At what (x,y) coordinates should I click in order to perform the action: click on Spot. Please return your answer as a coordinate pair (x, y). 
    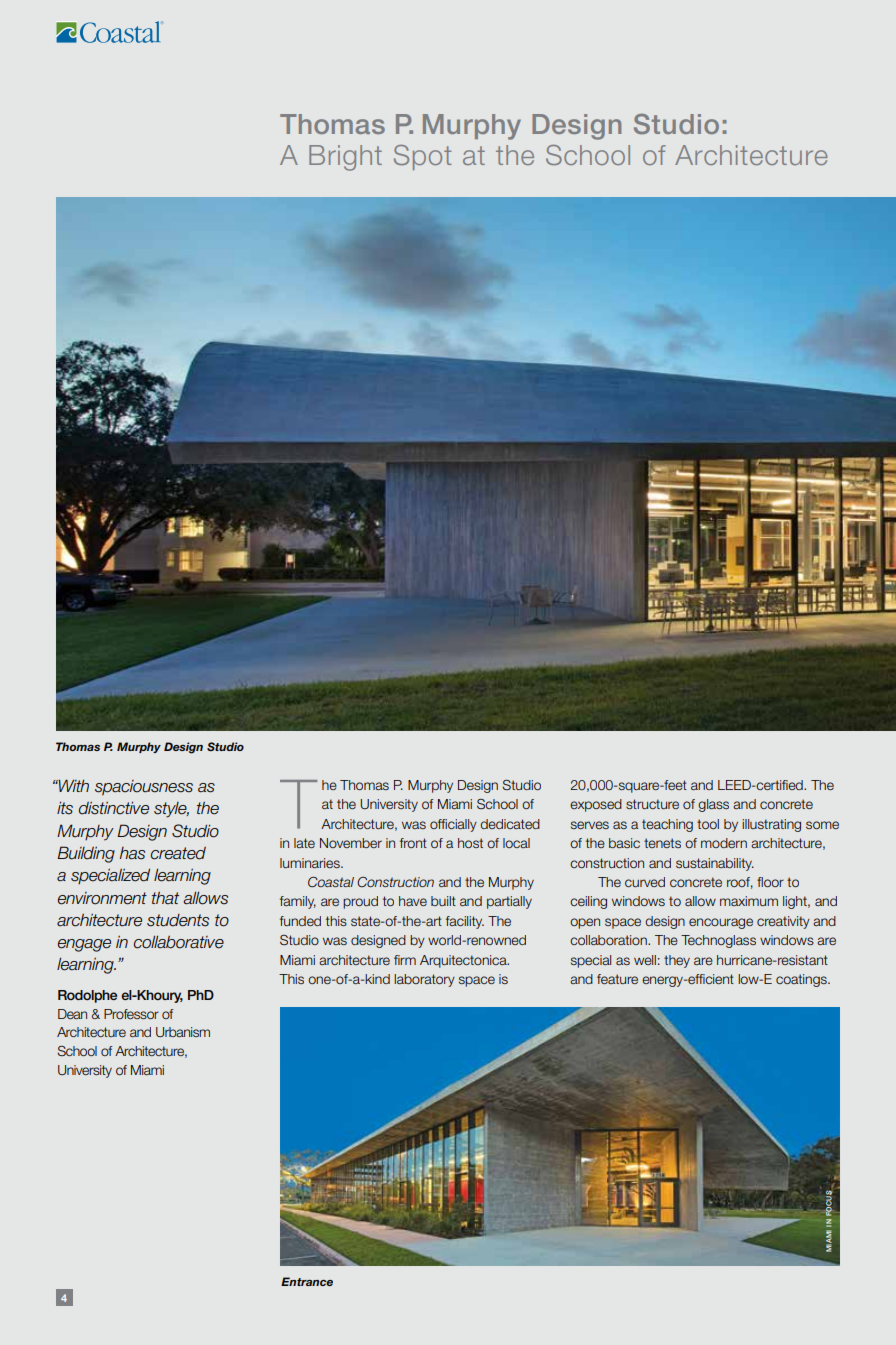
    Looking at the image, I should click on (422, 157).
